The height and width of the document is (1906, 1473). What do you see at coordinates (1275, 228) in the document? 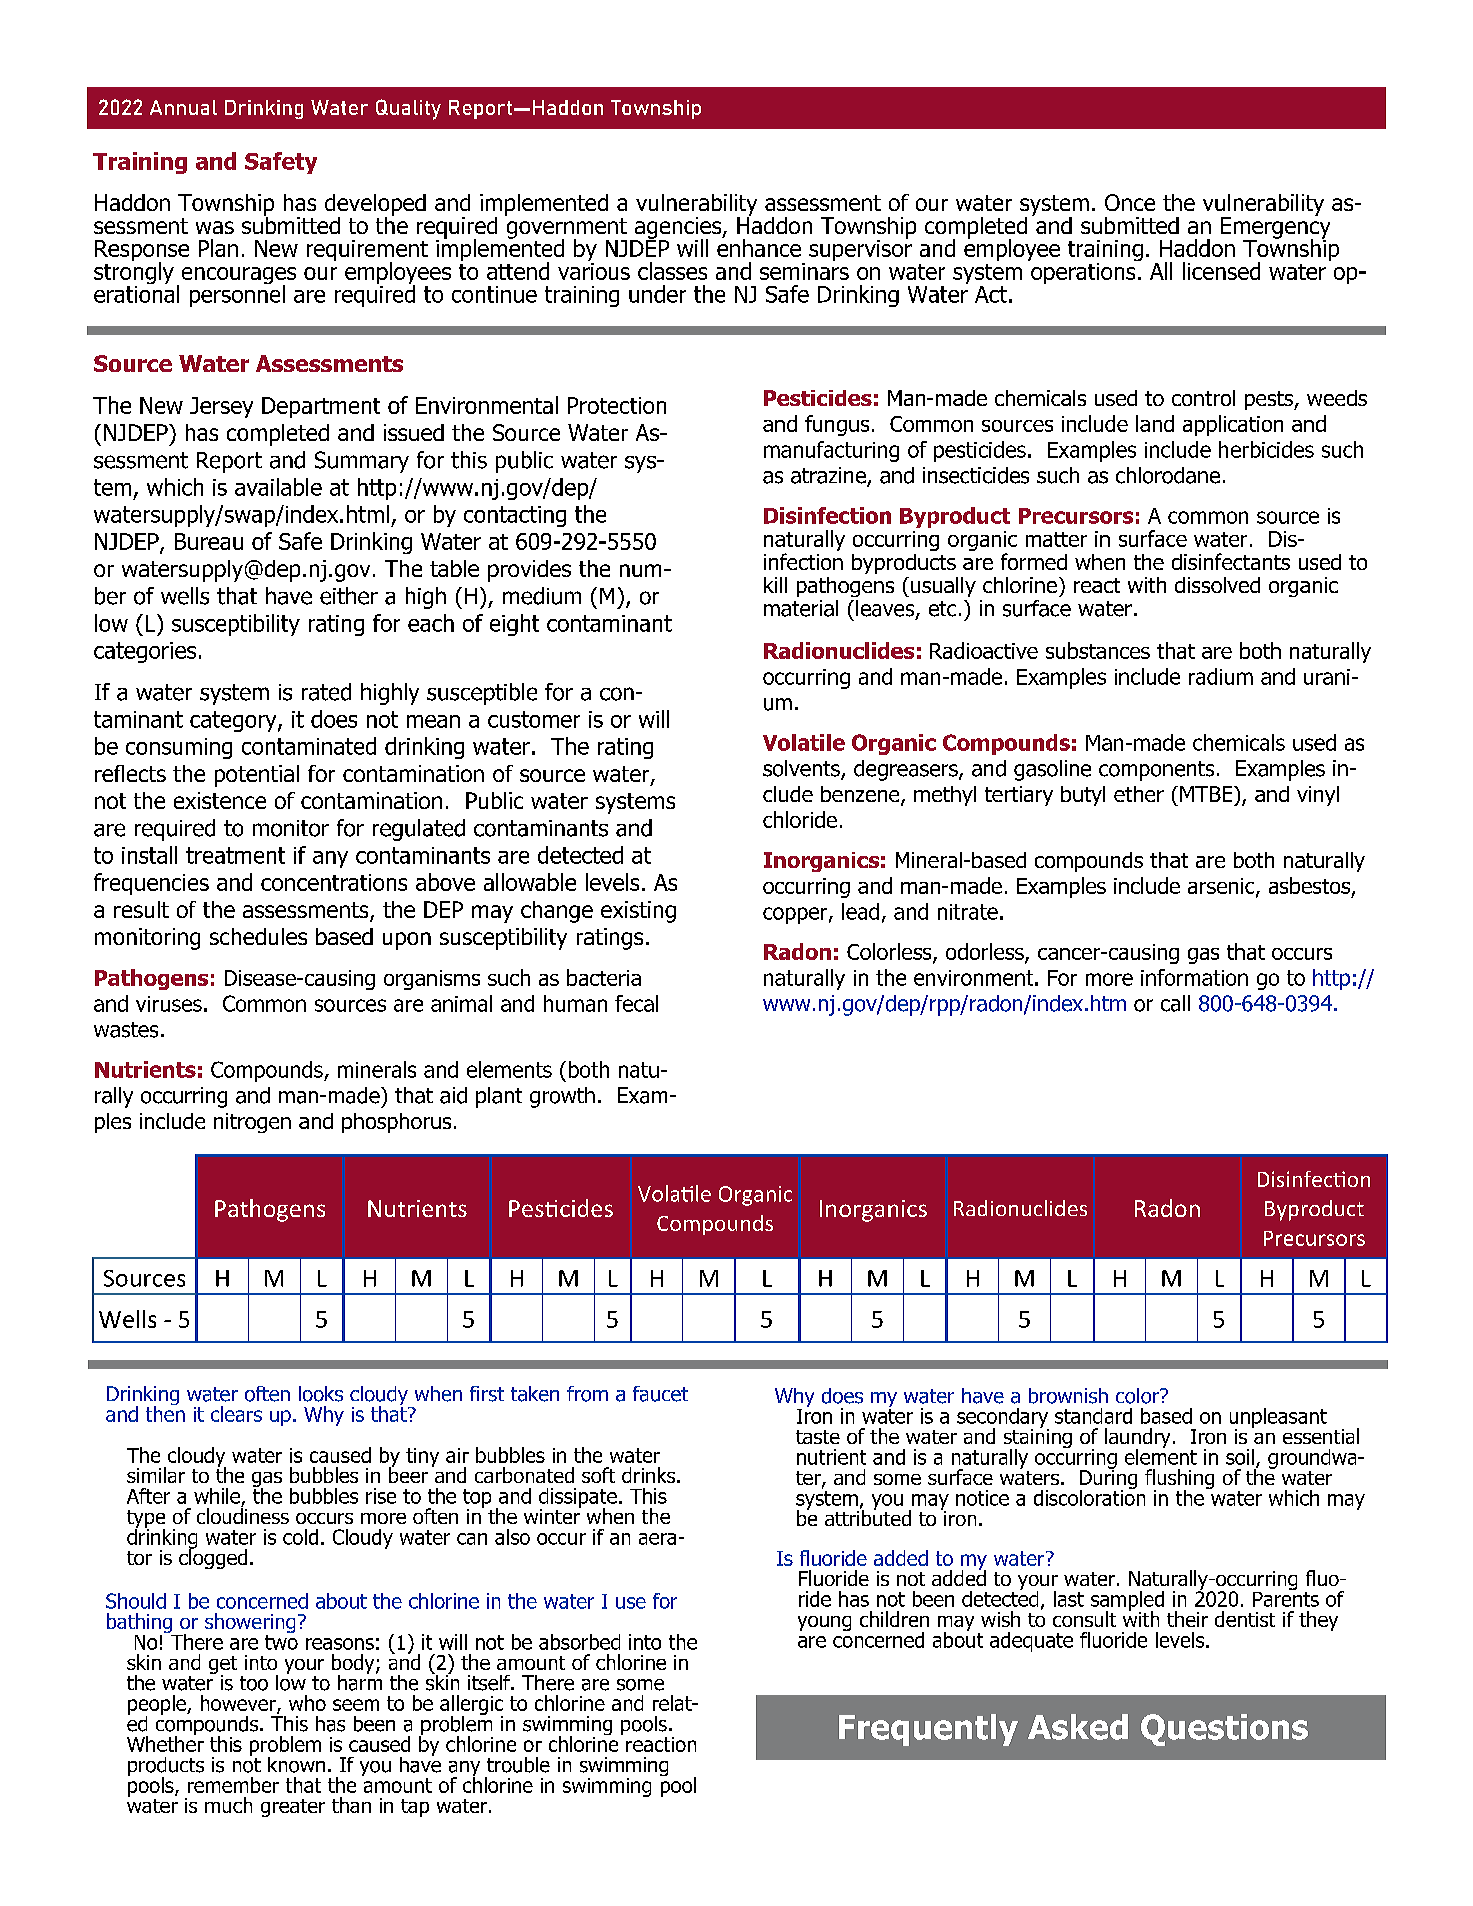
I see `Emergency` at bounding box center [1275, 228].
